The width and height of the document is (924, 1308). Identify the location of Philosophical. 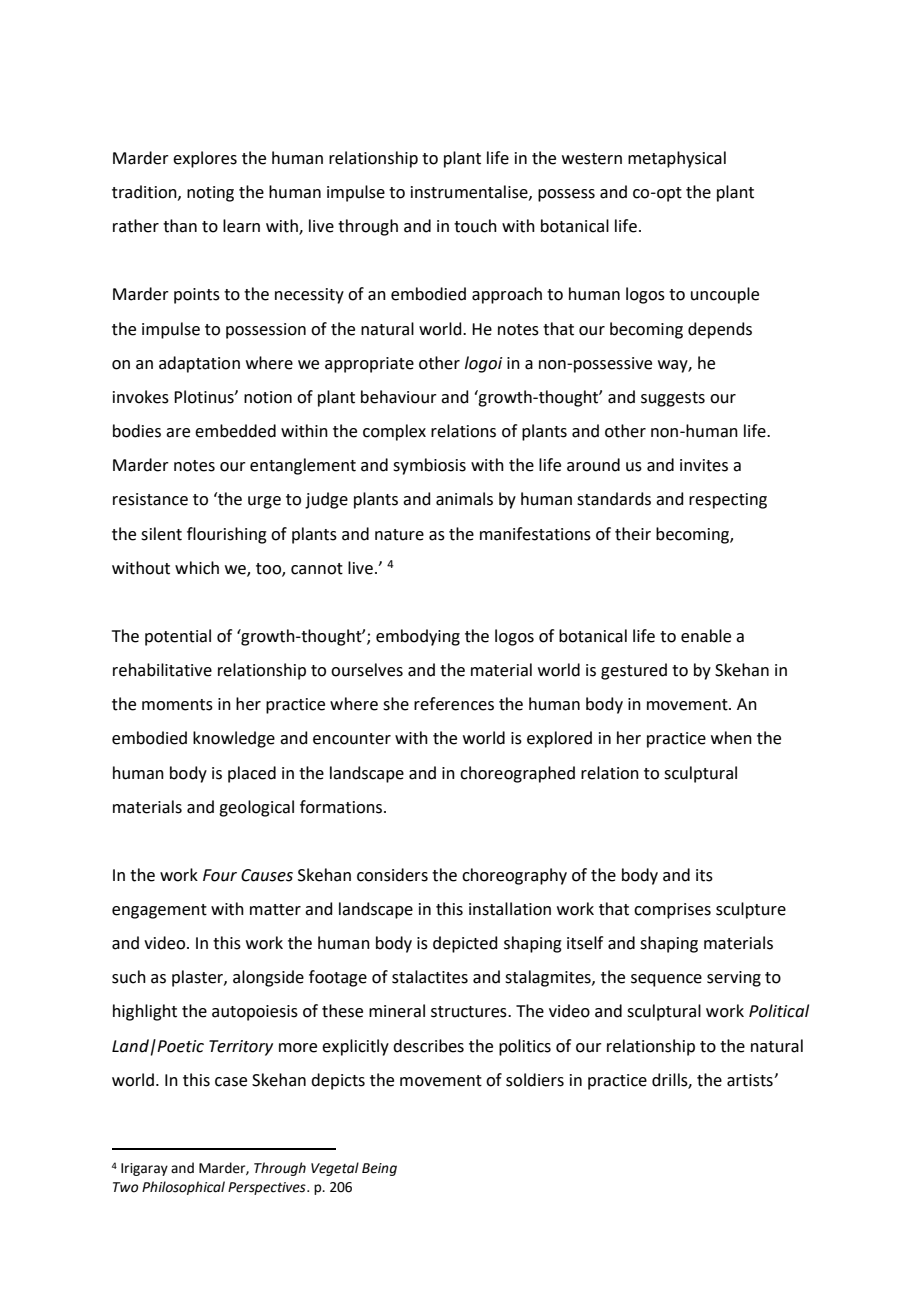
(183, 1188).
